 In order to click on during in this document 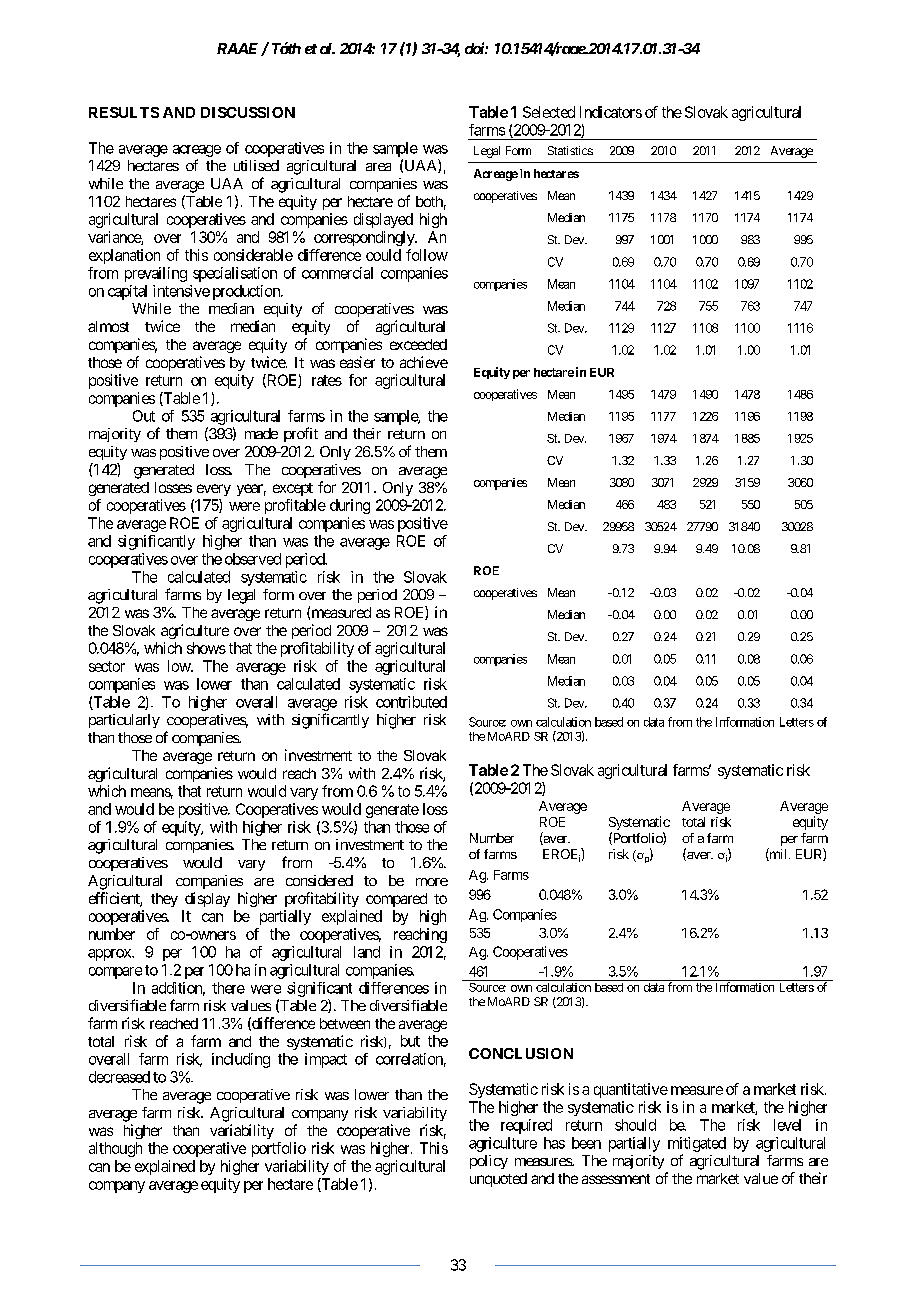, I will do `click(350, 506)`.
